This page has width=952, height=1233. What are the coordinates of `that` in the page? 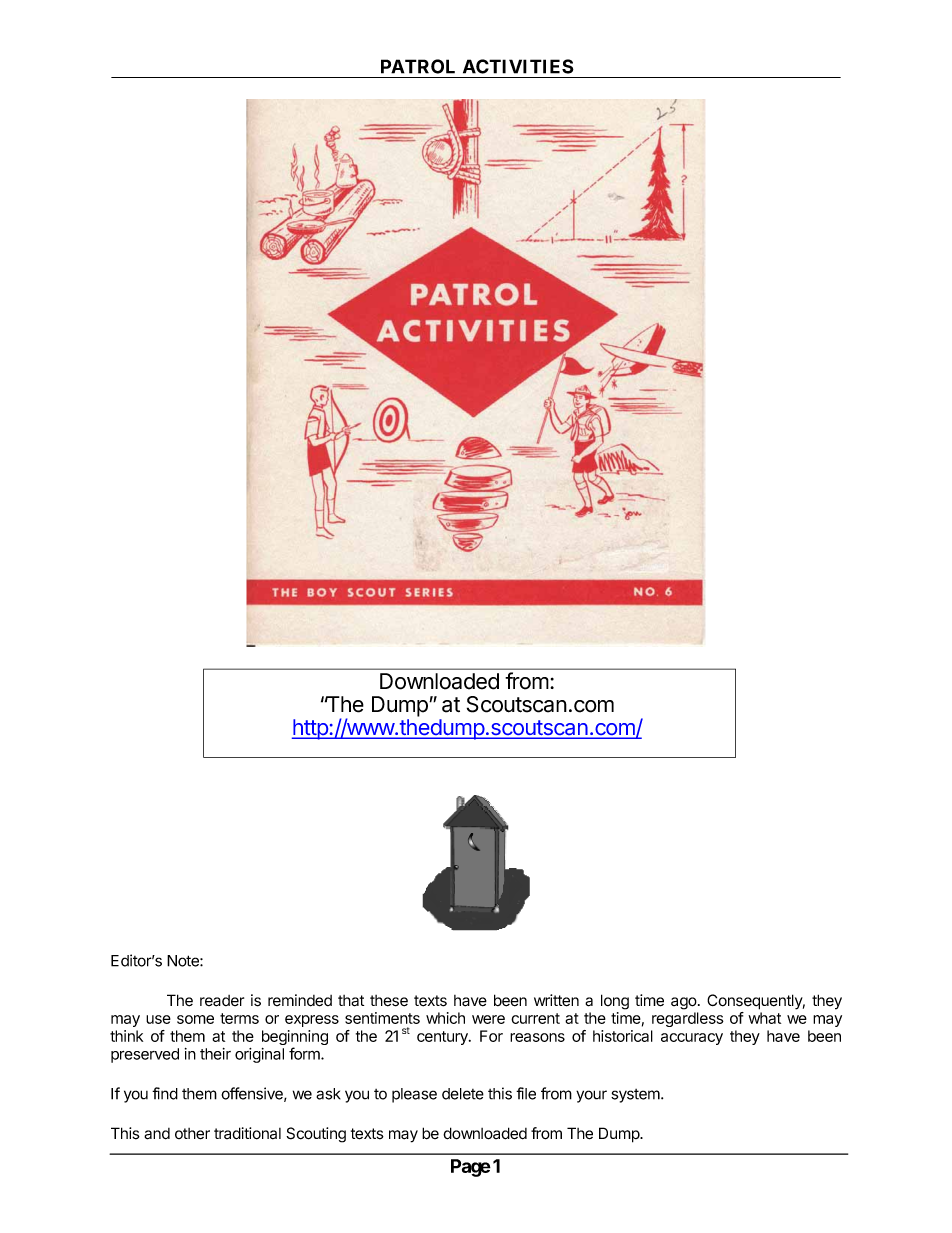 It's located at (351, 1001).
